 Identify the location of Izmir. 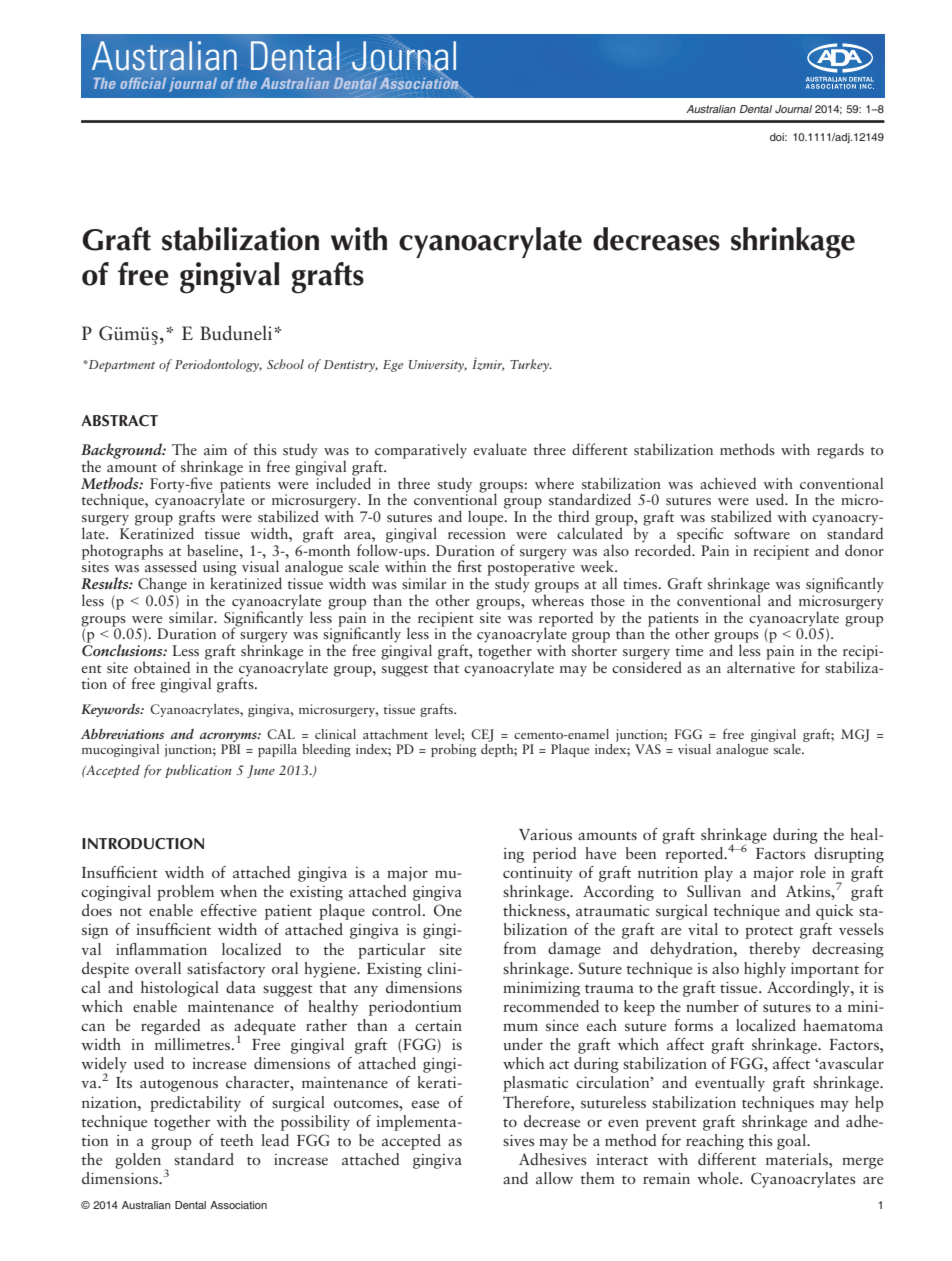
(488, 364).
